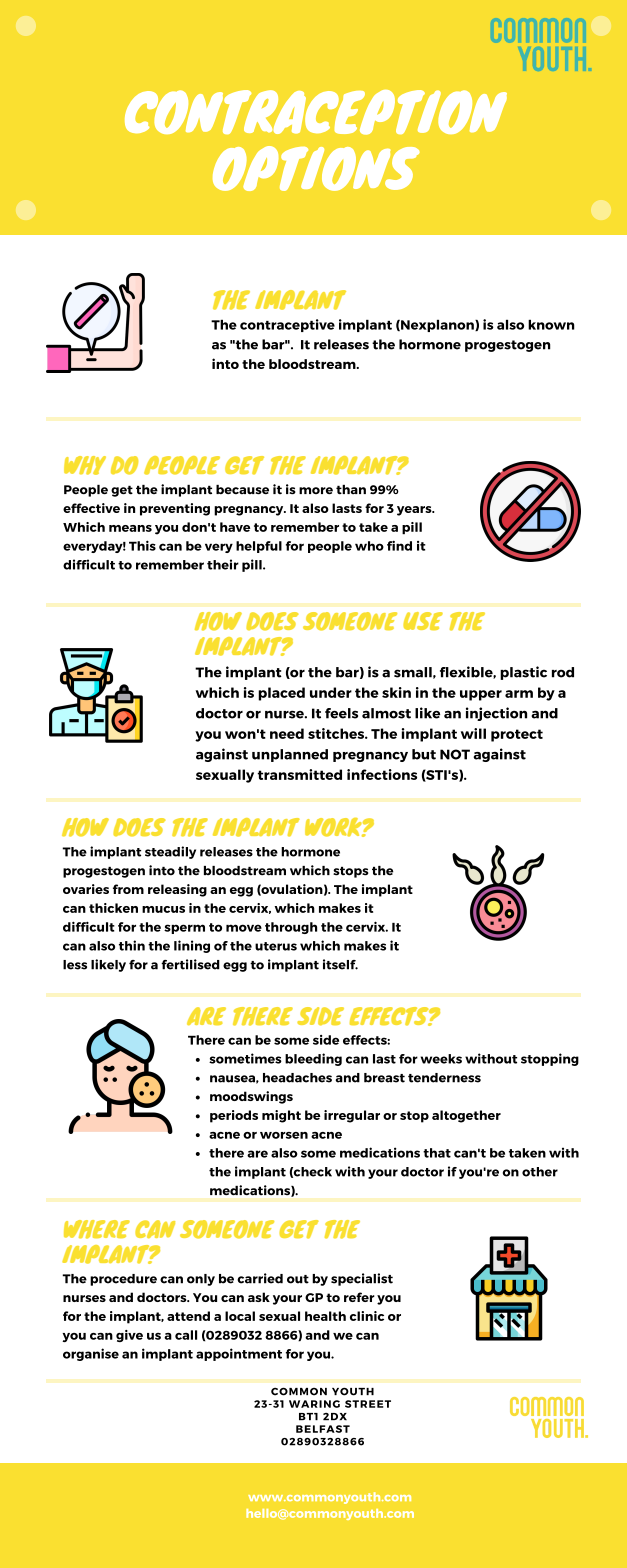 The width and height of the screenshot is (627, 1568). What do you see at coordinates (551, 325) in the screenshot?
I see `known` at bounding box center [551, 325].
